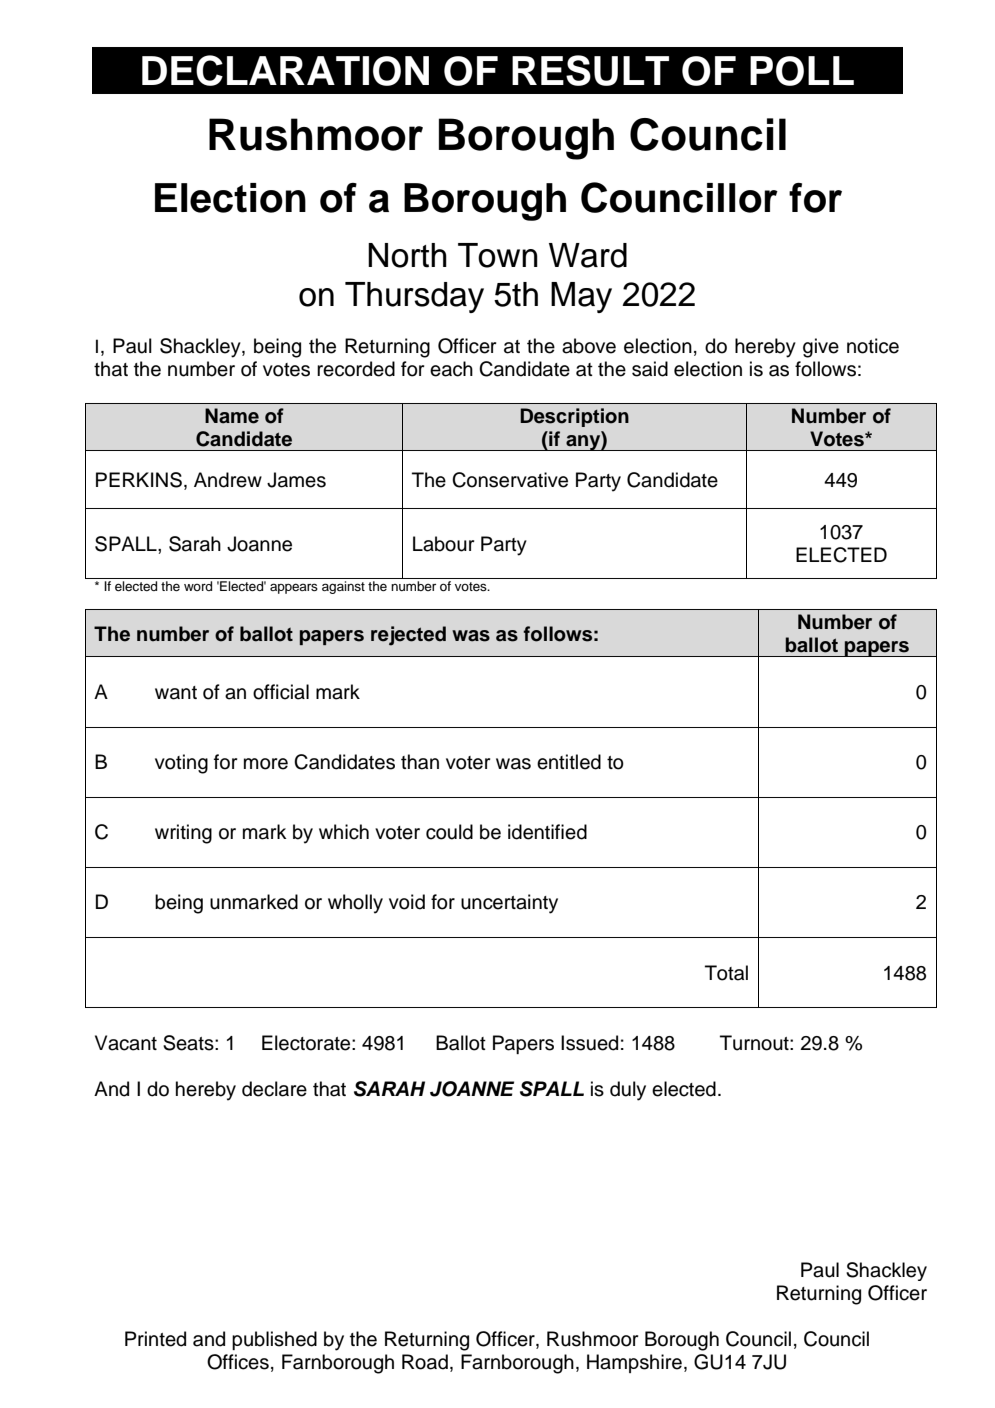 The height and width of the page is (1408, 995). Describe the element at coordinates (569, 762) in the page. I see `entitled` at that location.
